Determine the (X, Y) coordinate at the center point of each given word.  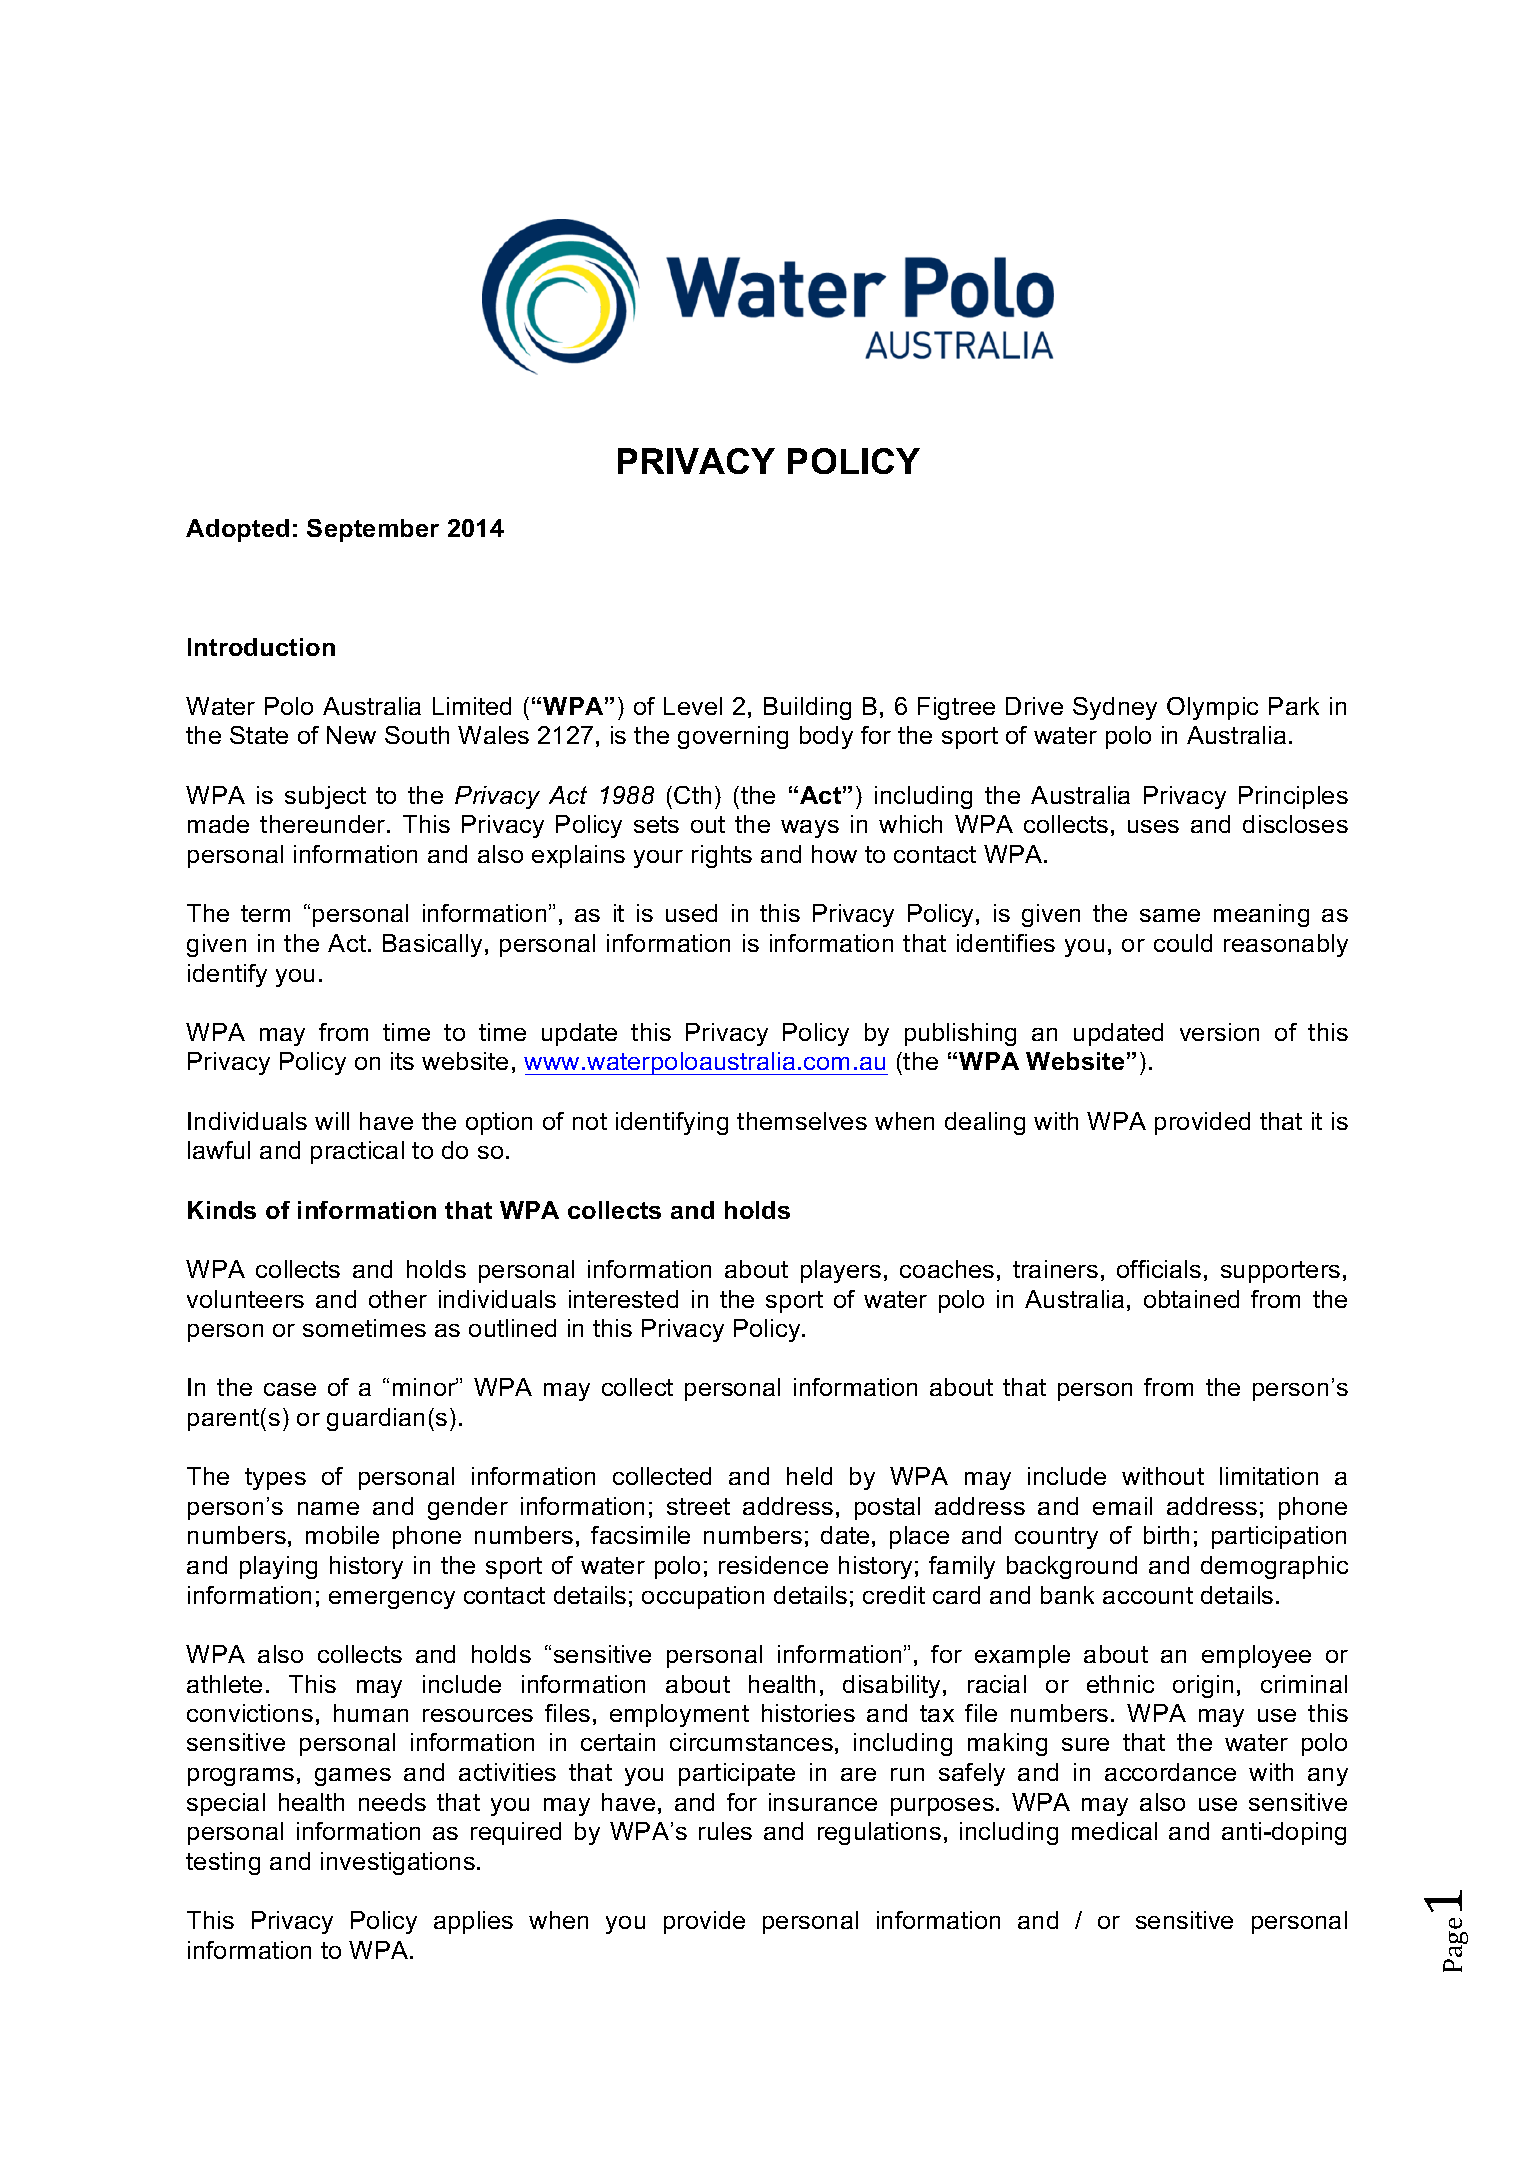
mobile (342, 1535)
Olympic (1212, 708)
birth (1166, 1535)
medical (1114, 1831)
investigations (398, 1863)
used (691, 913)
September (373, 530)
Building (807, 708)
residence (773, 1565)
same (1170, 915)
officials (1159, 1269)
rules (725, 1831)
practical (357, 1152)
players (841, 1271)
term (265, 913)
